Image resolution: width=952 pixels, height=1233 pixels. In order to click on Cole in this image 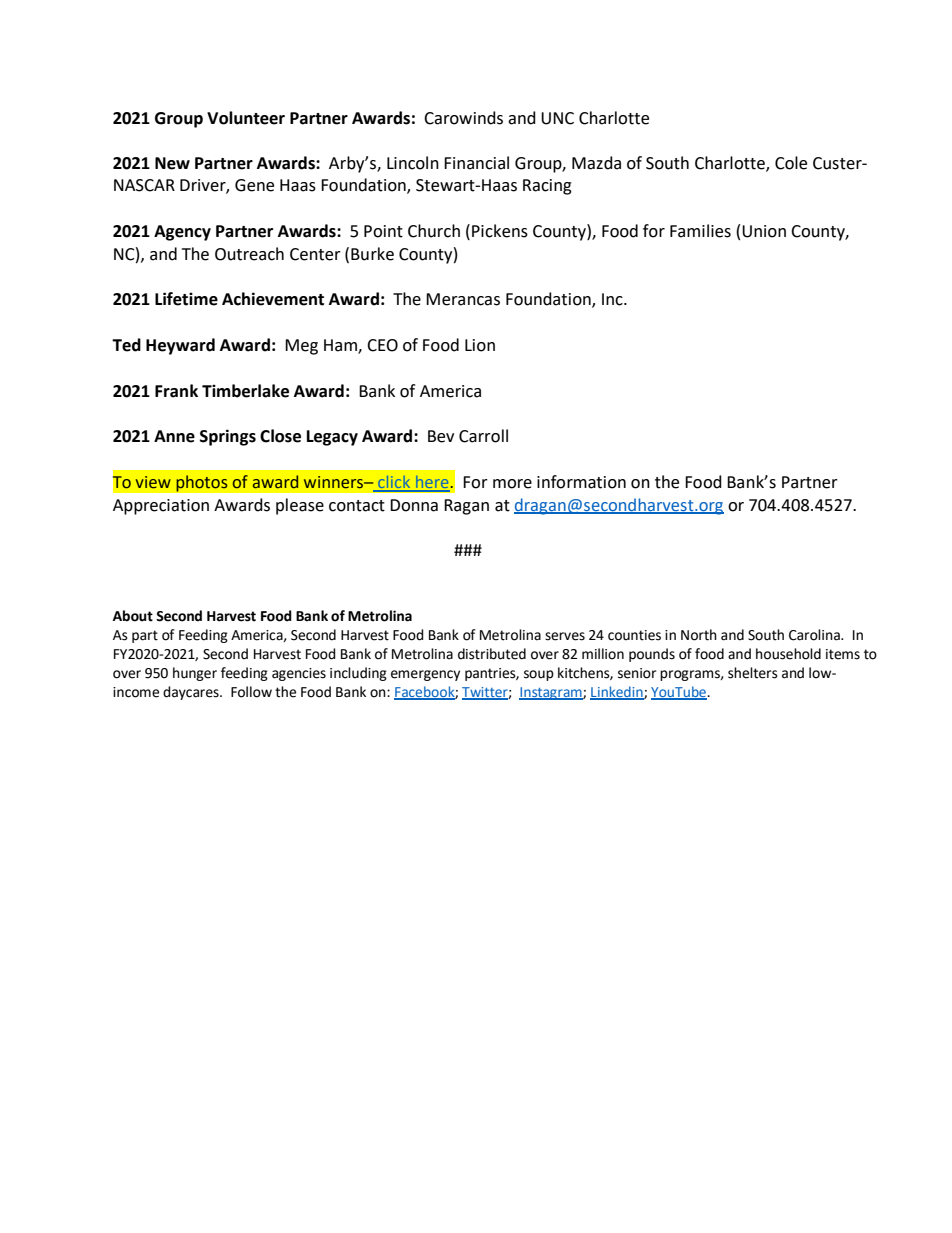, I will do `click(791, 163)`.
